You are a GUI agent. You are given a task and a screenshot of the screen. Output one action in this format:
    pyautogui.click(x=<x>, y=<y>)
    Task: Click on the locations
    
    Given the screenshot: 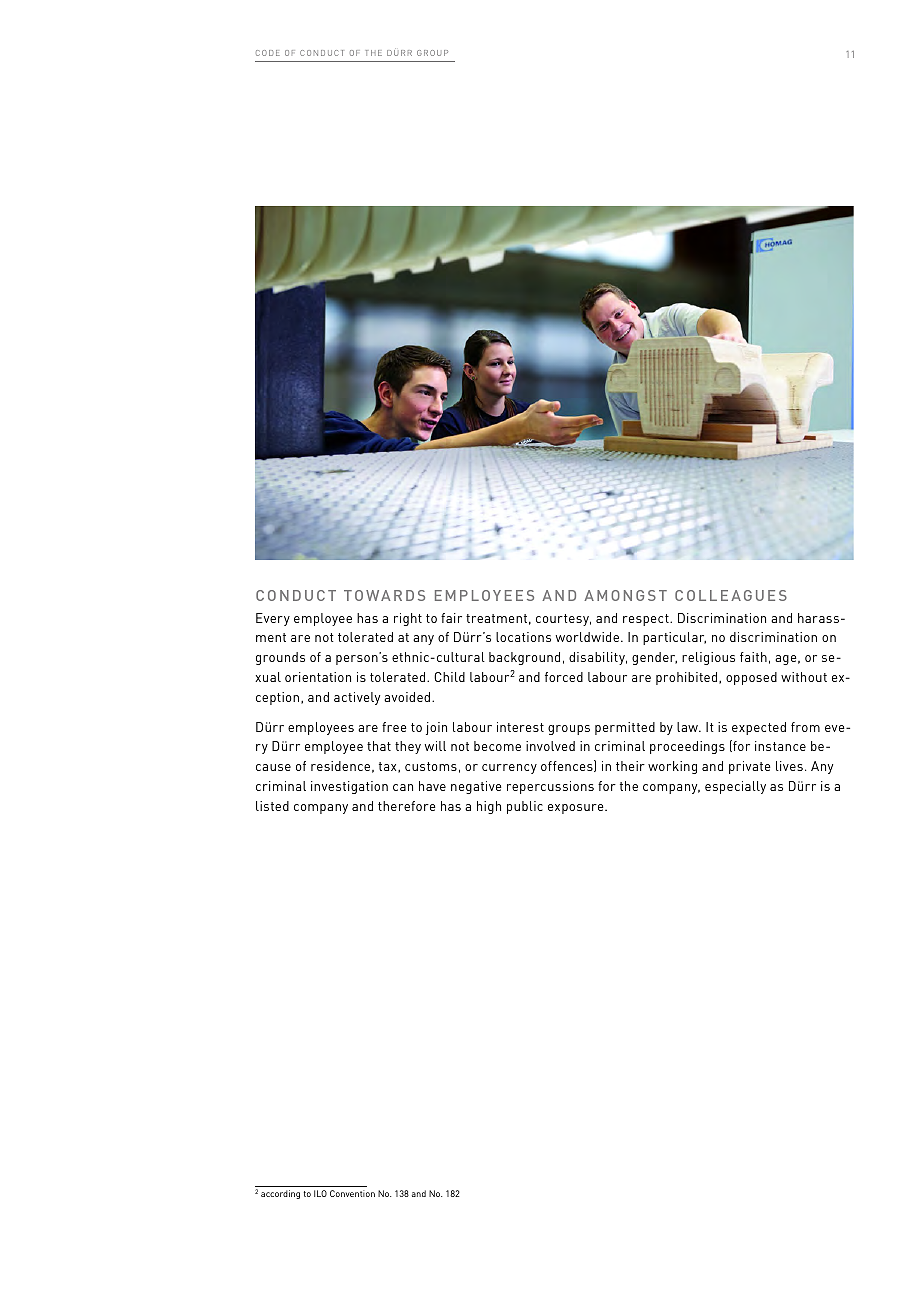 What is the action you would take?
    pyautogui.click(x=523, y=637)
